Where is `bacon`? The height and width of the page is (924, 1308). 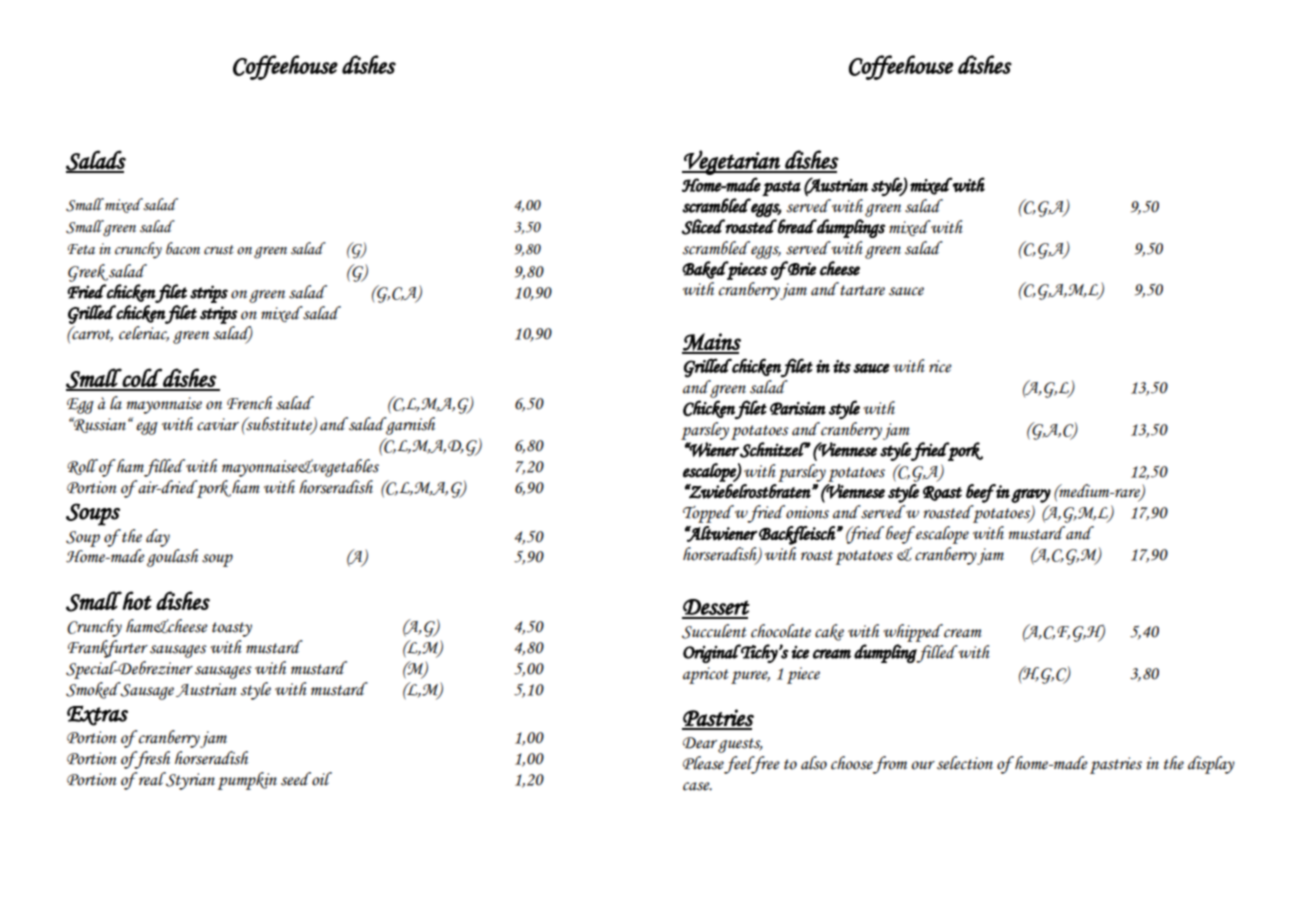 bacon is located at coordinates (183, 248).
